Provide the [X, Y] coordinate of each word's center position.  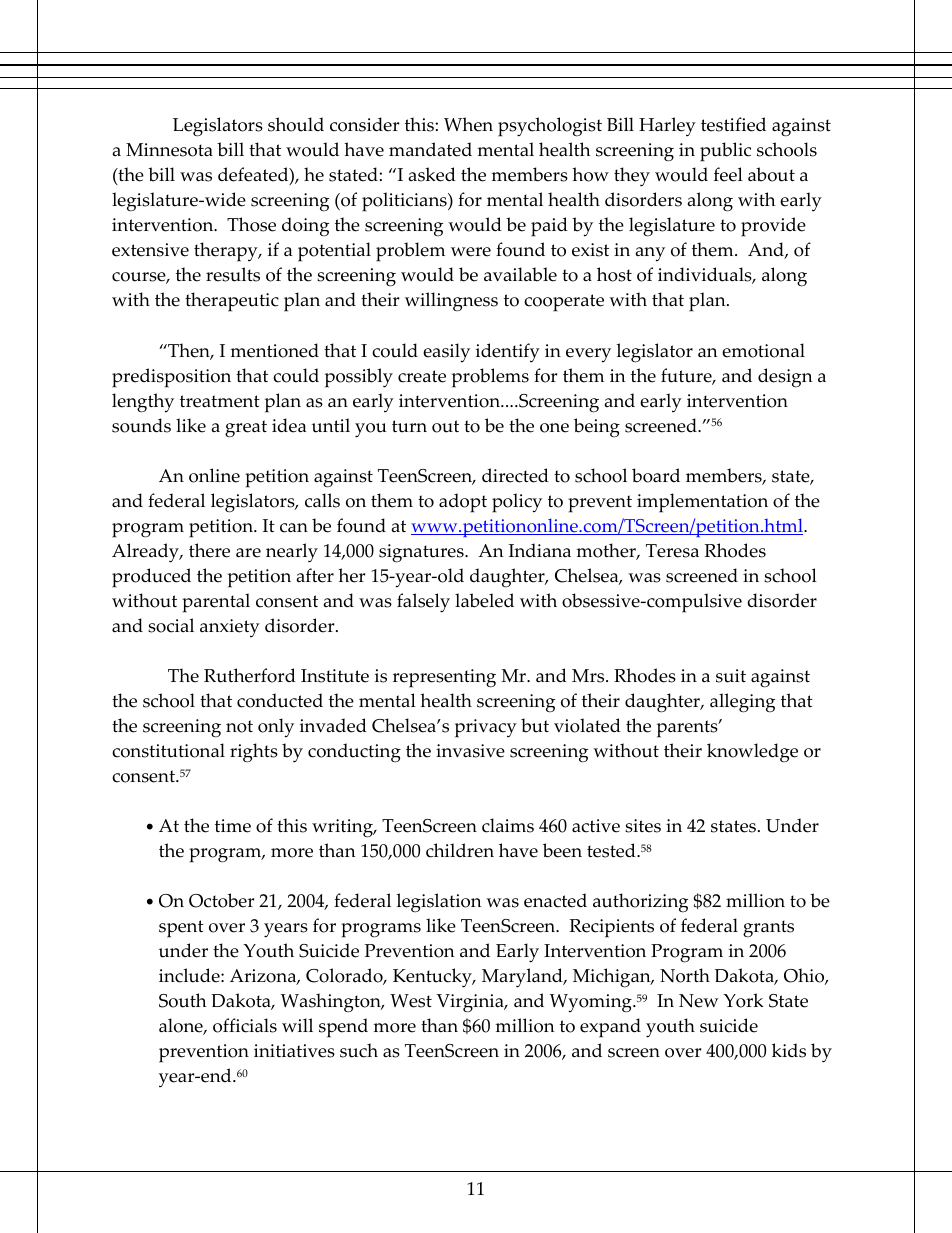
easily [446, 353]
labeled [484, 600]
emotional [763, 350]
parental [216, 603]
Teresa [672, 551]
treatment [220, 401]
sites [643, 826]
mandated [430, 149]
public [725, 152]
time [233, 826]
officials [245, 1025]
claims [508, 825]
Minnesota [169, 150]
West [411, 1001]
